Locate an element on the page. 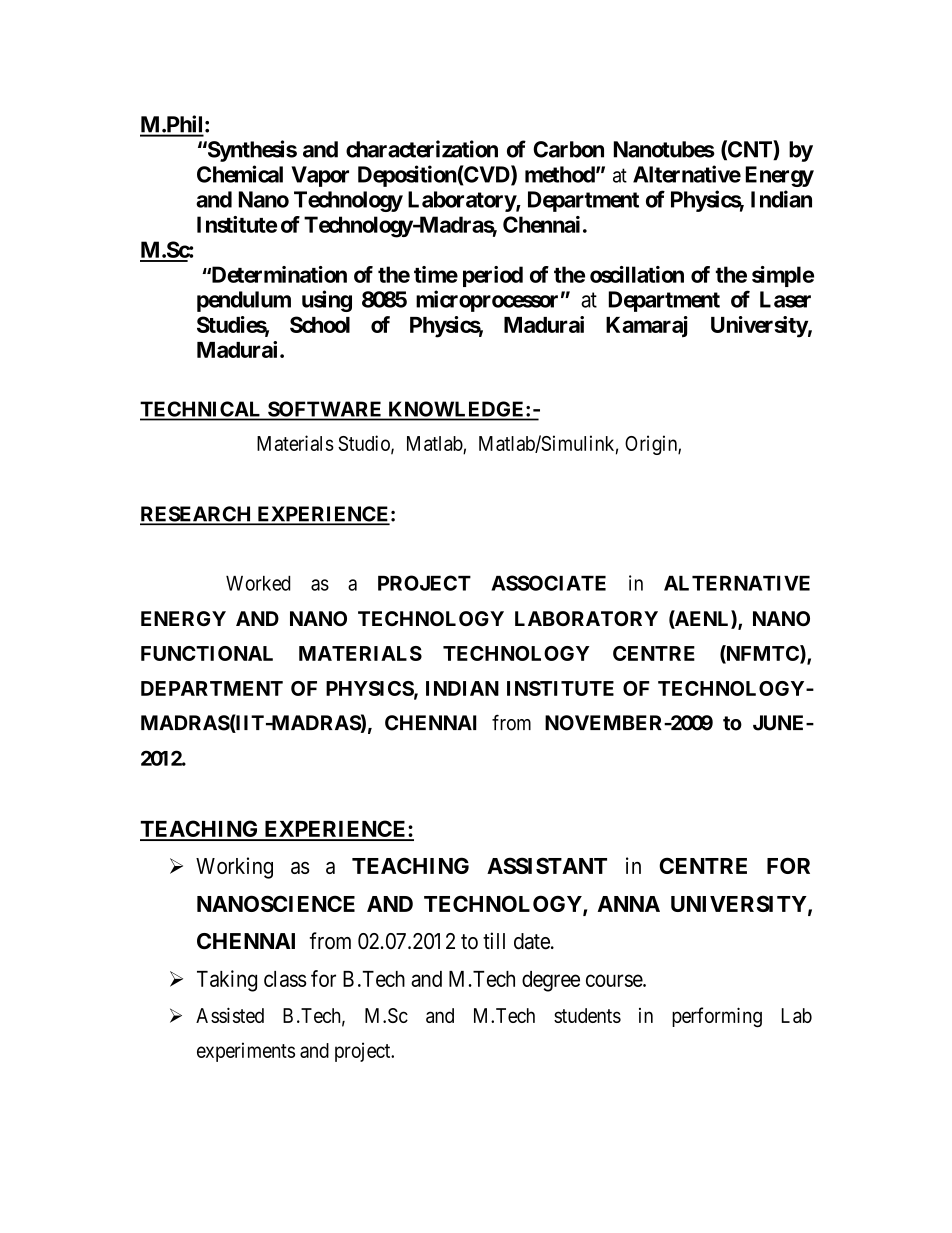 This image has width=952, height=1233. Worked is located at coordinates (258, 583).
